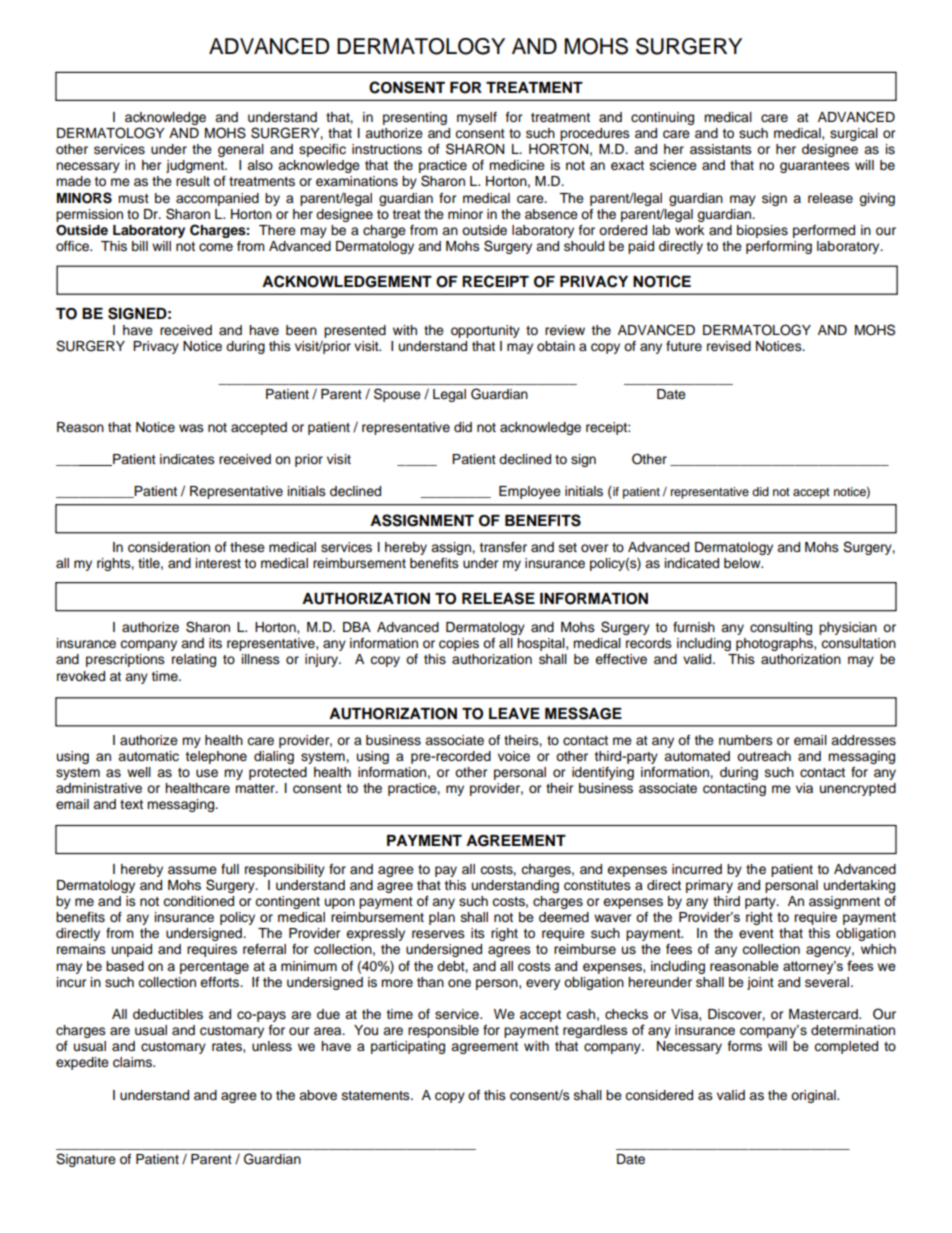 The width and height of the screenshot is (952, 1233). Describe the element at coordinates (443, 1031) in the screenshot. I see `responsible` at that location.
